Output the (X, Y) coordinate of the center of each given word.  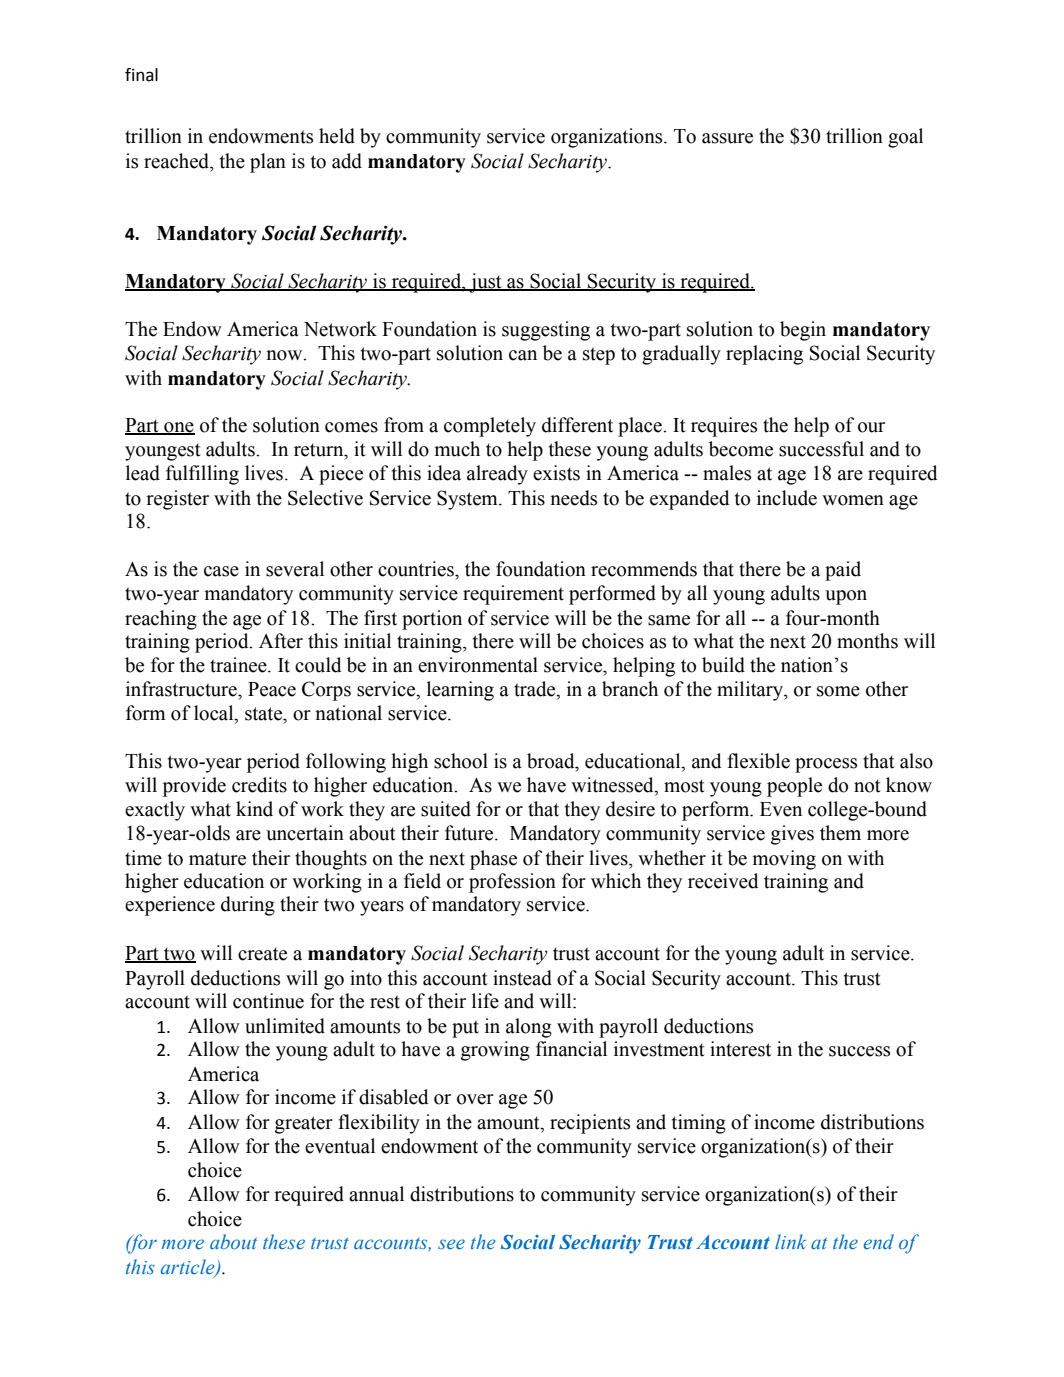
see (451, 1244)
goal (905, 138)
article (189, 1268)
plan (268, 163)
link (790, 1241)
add (347, 161)
